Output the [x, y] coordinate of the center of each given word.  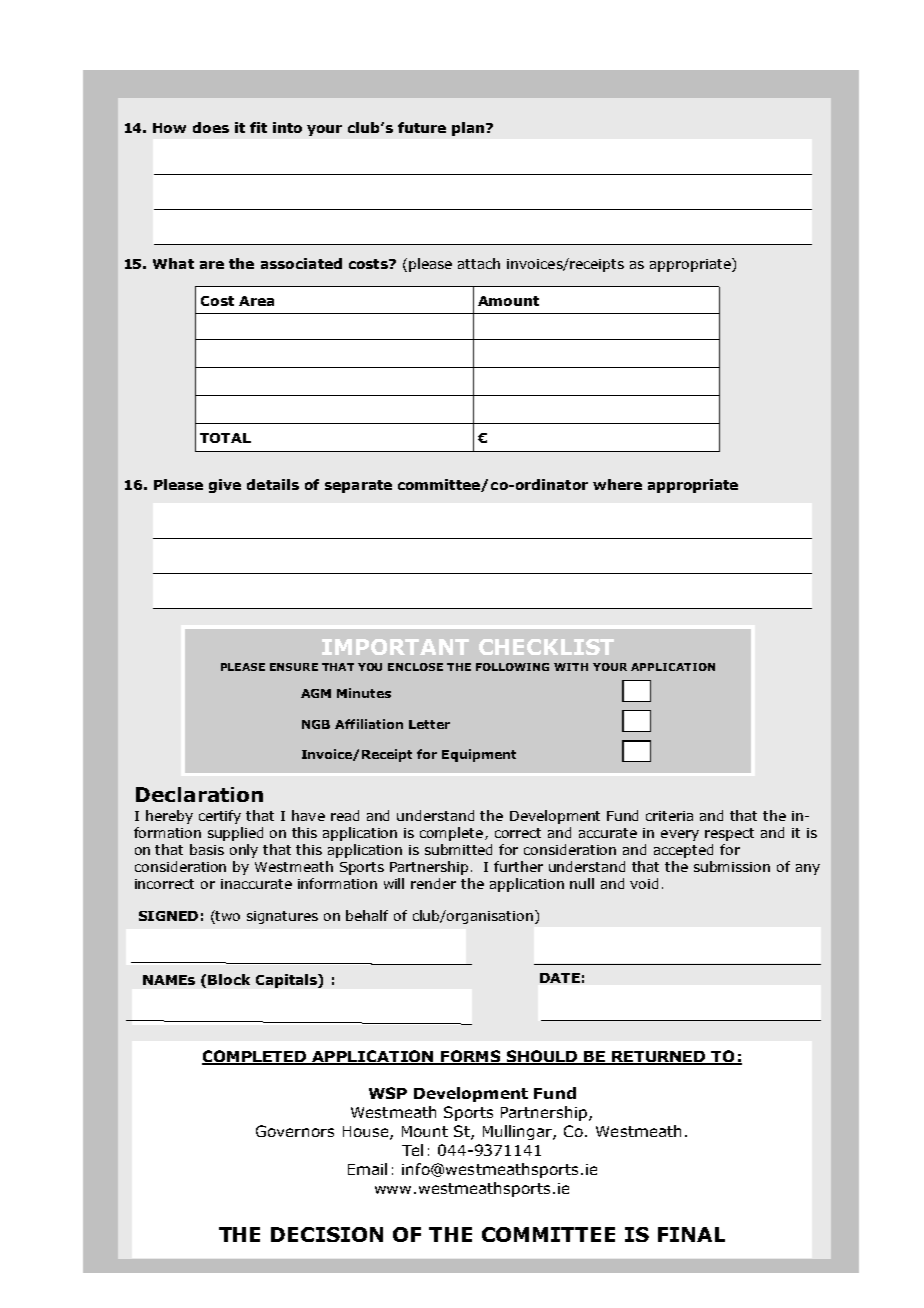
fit [258, 127]
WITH [571, 667]
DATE [560, 978]
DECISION [327, 1234]
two [227, 917]
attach [479, 263]
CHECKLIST [546, 647]
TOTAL [225, 438]
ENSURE [294, 667]
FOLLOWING [512, 667]
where [617, 484]
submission [732, 866]
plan [468, 129]
